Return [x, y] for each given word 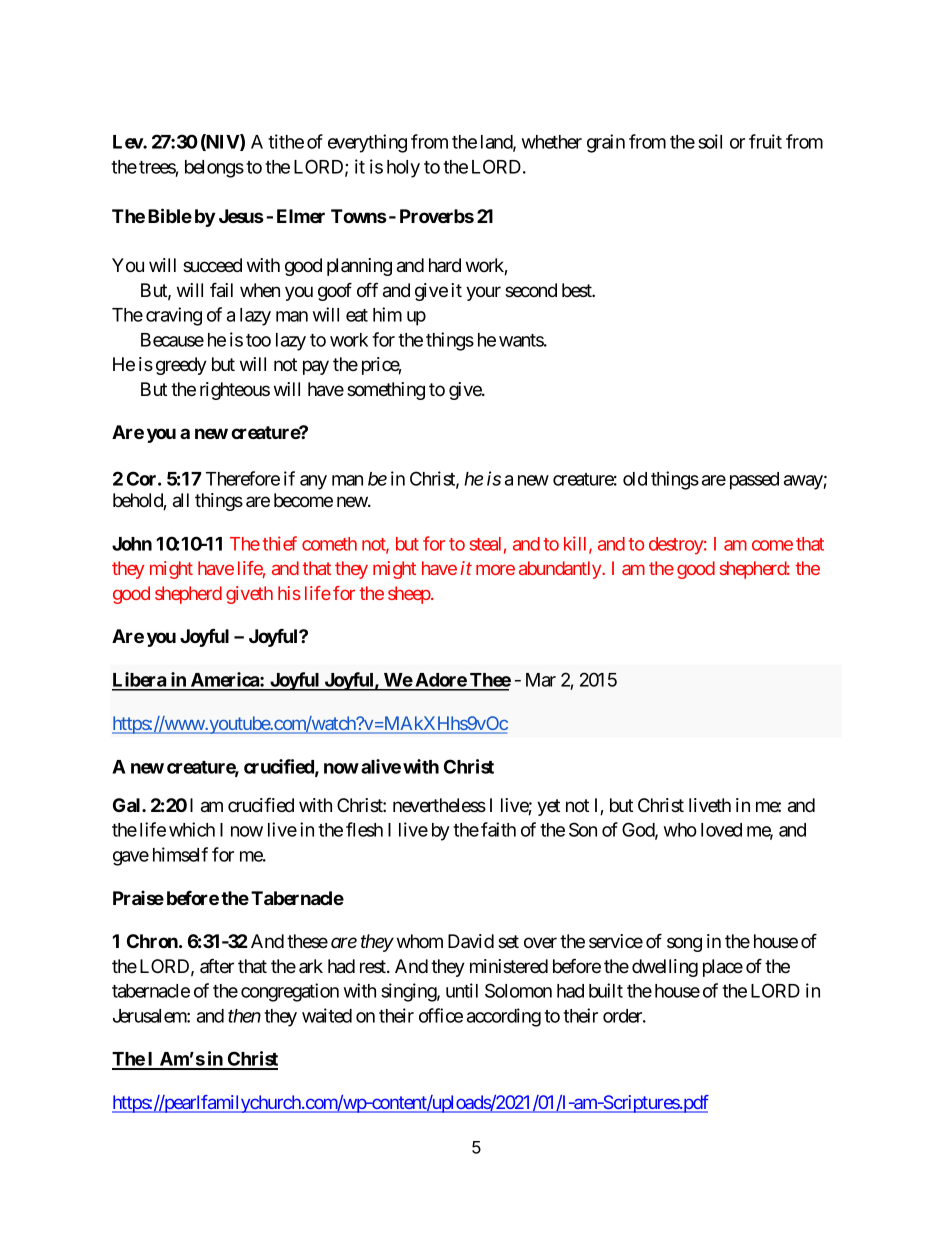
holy [403, 169]
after [217, 965]
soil [710, 141]
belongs [214, 169]
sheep [410, 595]
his [289, 593]
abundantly [561, 570]
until [462, 990]
